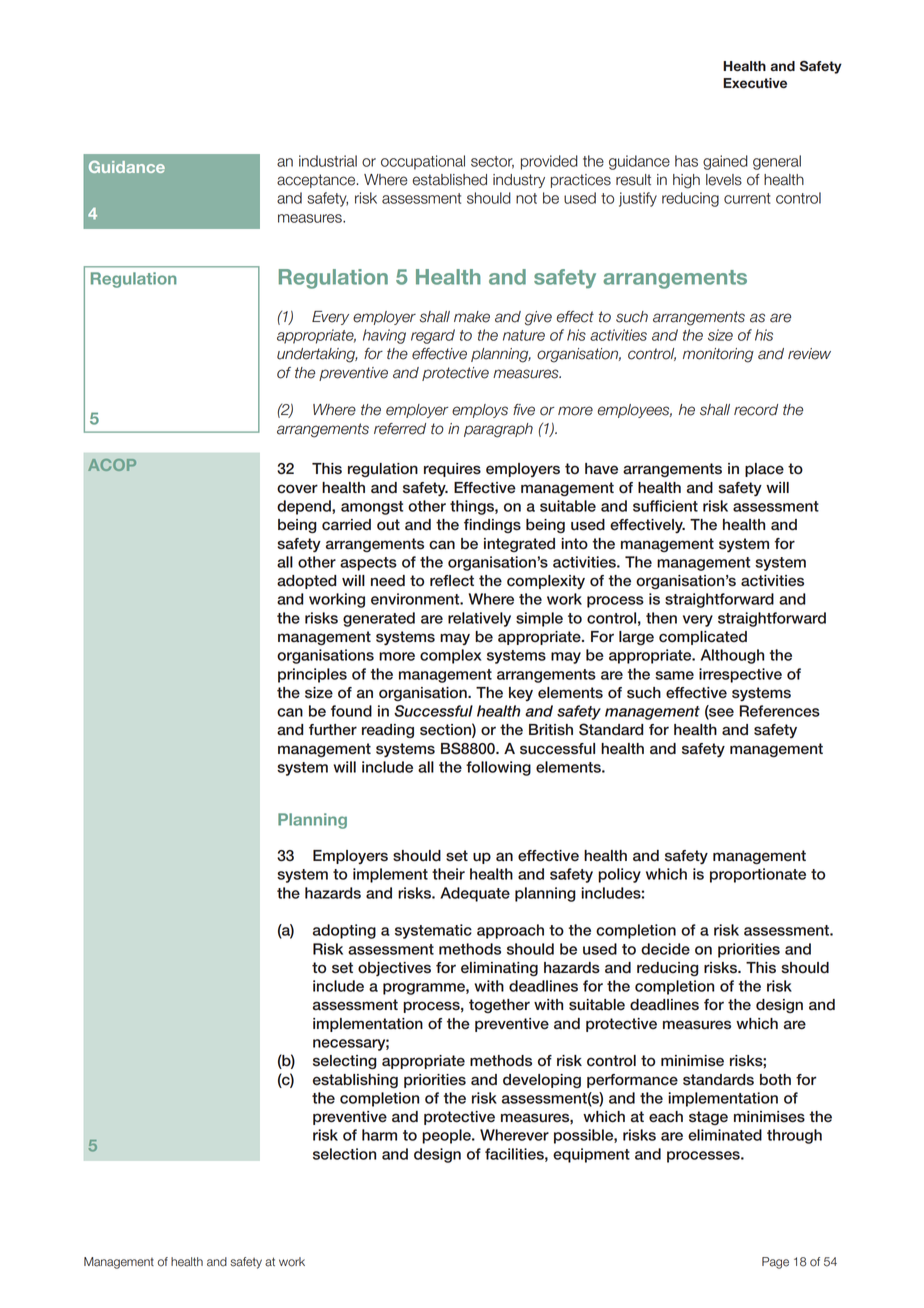 The image size is (924, 1308). I want to click on selection, so click(344, 1154).
